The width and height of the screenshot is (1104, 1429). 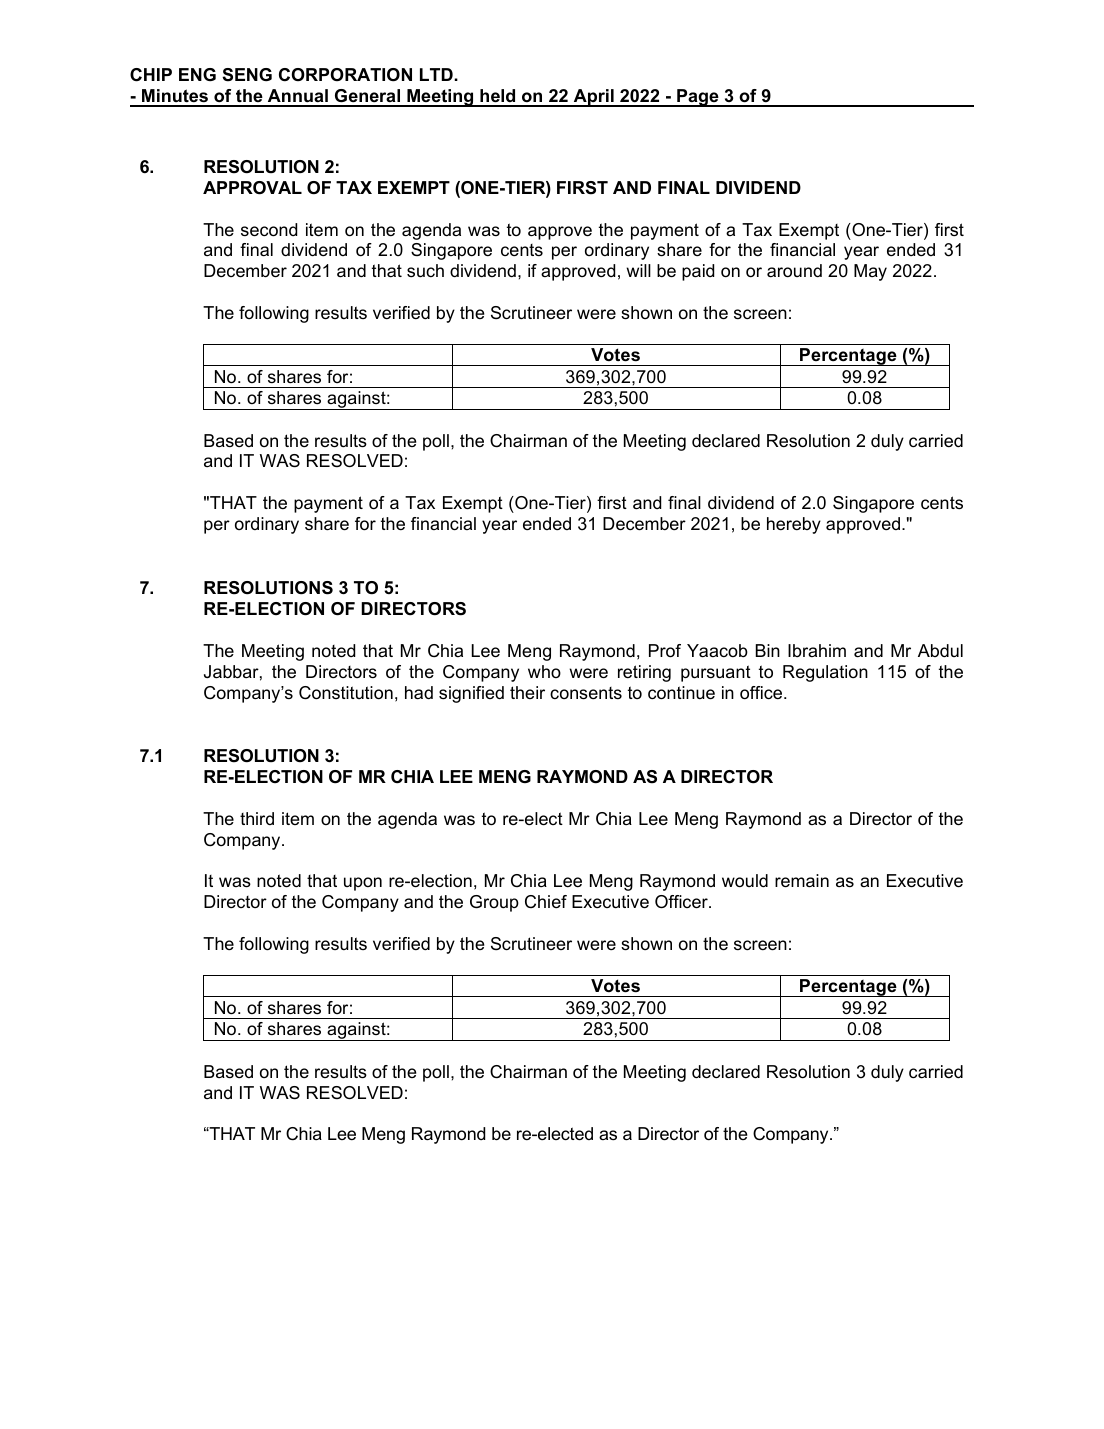 What do you see at coordinates (247, 75) in the screenshot?
I see `SENG` at bounding box center [247, 75].
